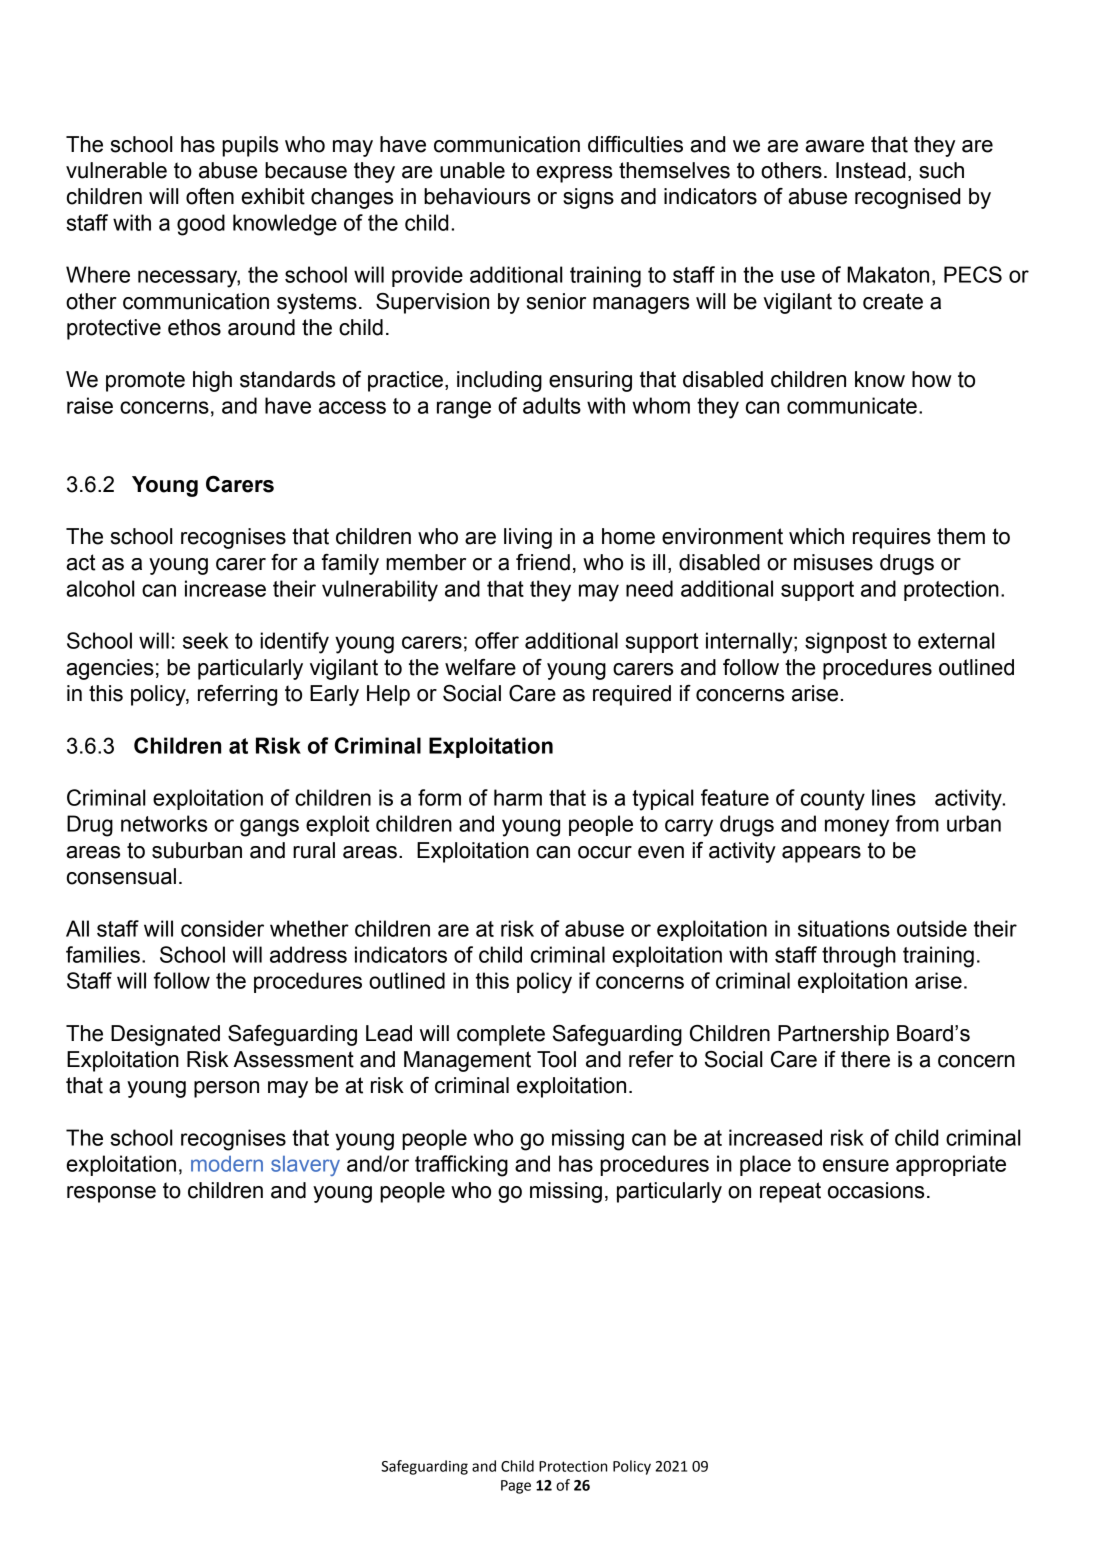 Image resolution: width=1094 pixels, height=1545 pixels. I want to click on Designated, so click(165, 1035).
